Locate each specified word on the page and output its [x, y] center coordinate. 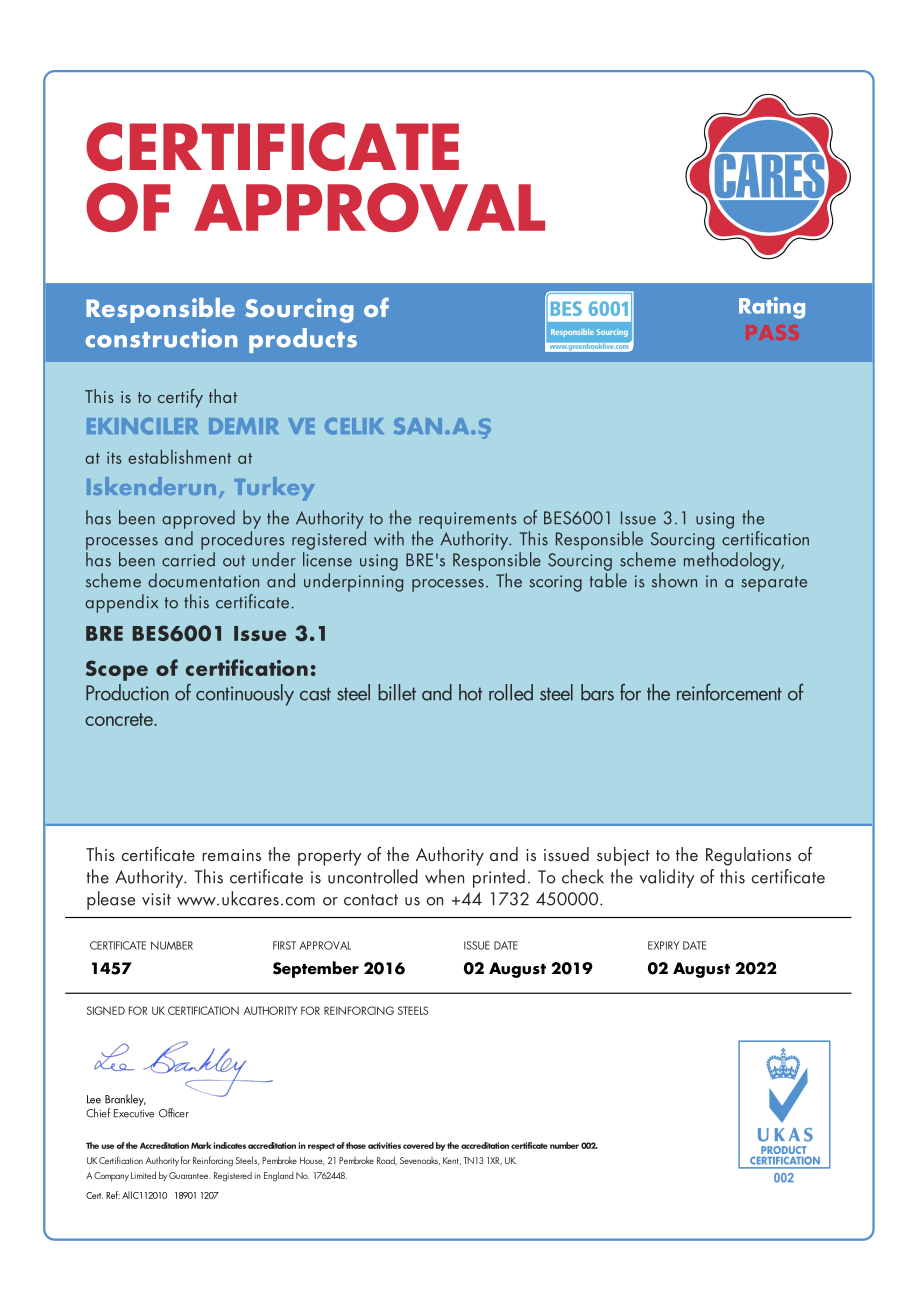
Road [387, 1161]
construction [161, 338]
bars [597, 692]
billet [397, 692]
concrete [120, 719]
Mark [201, 1145]
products [303, 340]
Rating [772, 308]
